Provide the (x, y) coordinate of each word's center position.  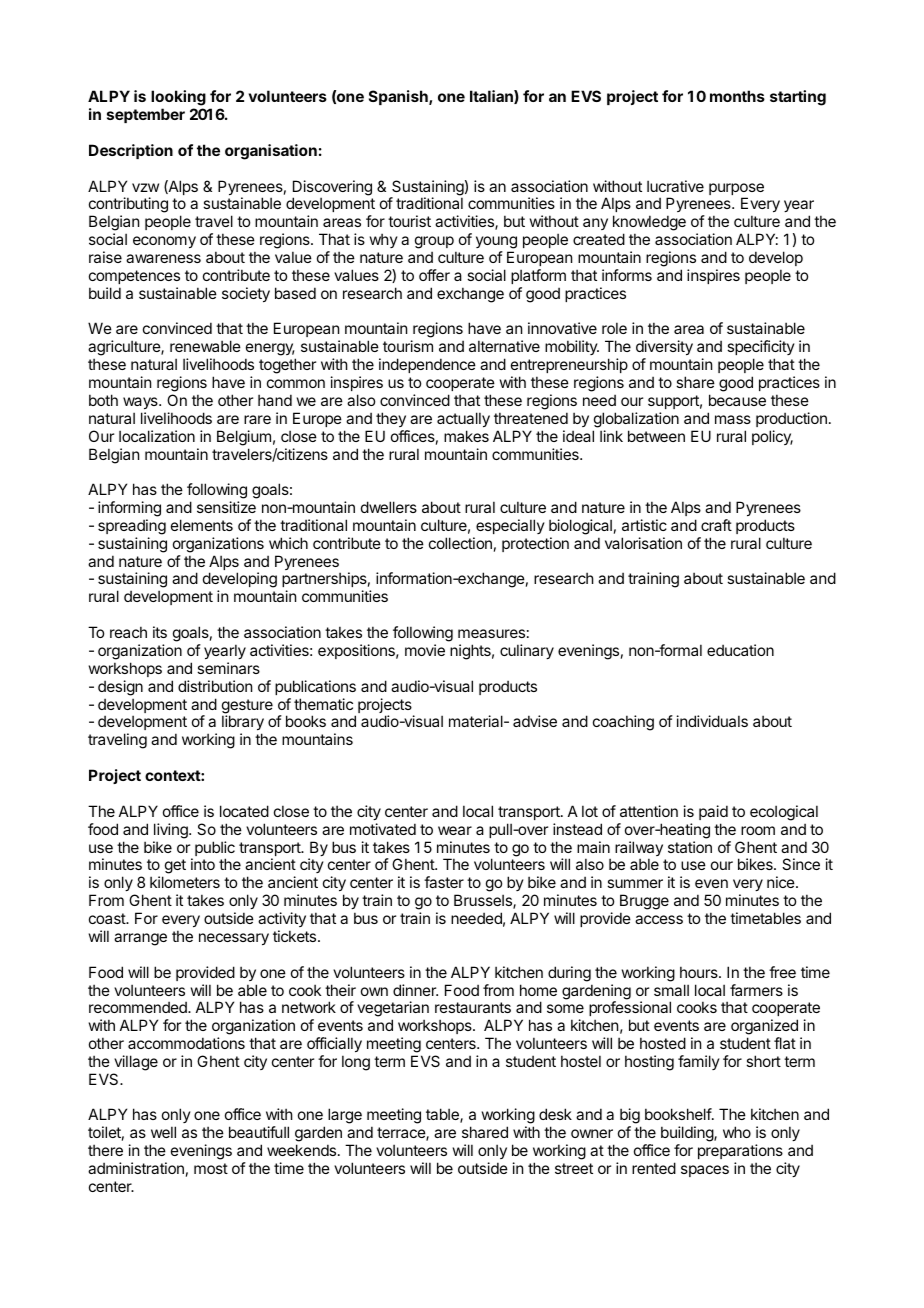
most (211, 1168)
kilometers (185, 882)
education (740, 650)
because (737, 400)
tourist (409, 221)
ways (141, 403)
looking (178, 99)
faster (444, 882)
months (737, 96)
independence (427, 365)
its (160, 632)
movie (425, 650)
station (690, 847)
